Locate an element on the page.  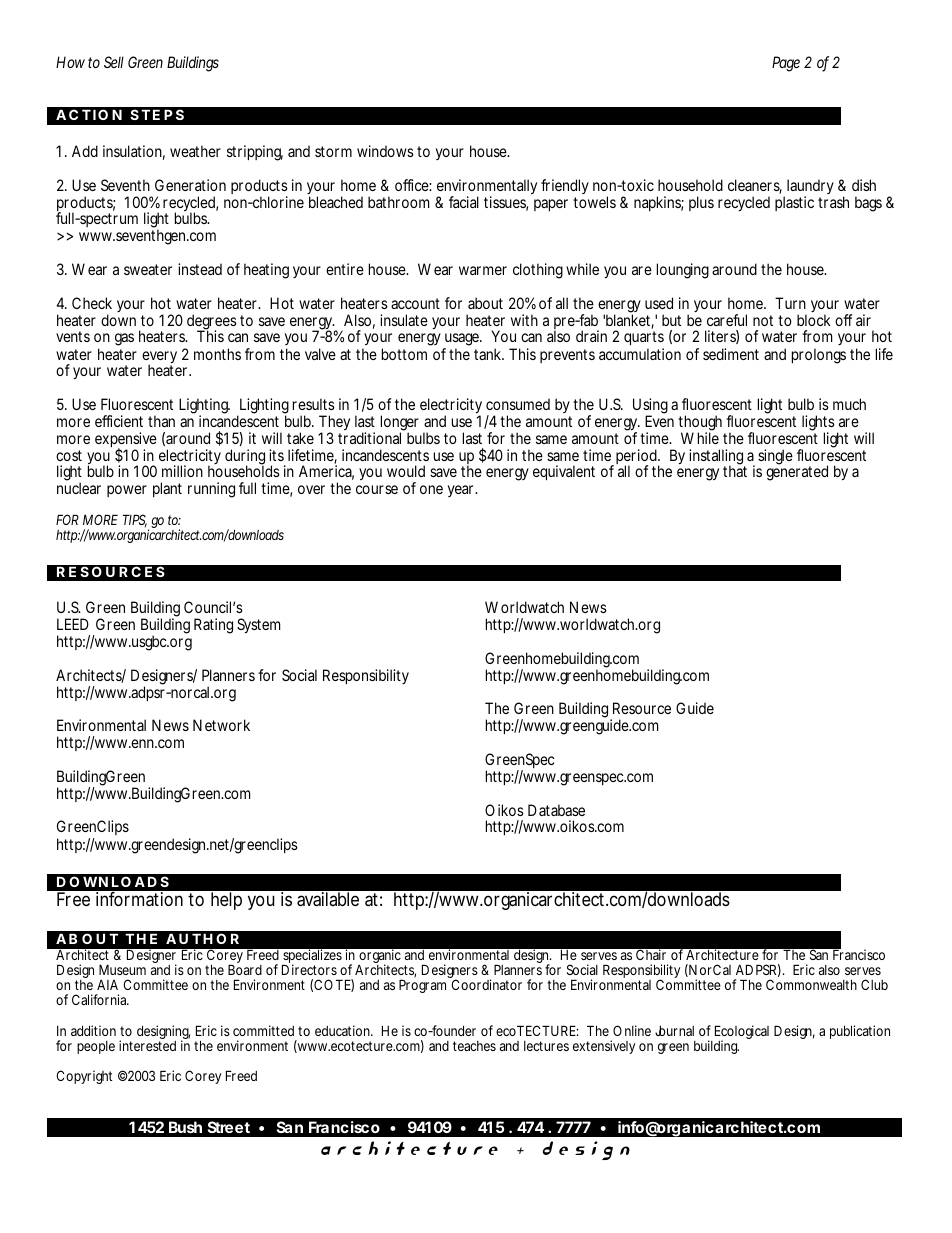
Commonwealth is located at coordinates (811, 984).
